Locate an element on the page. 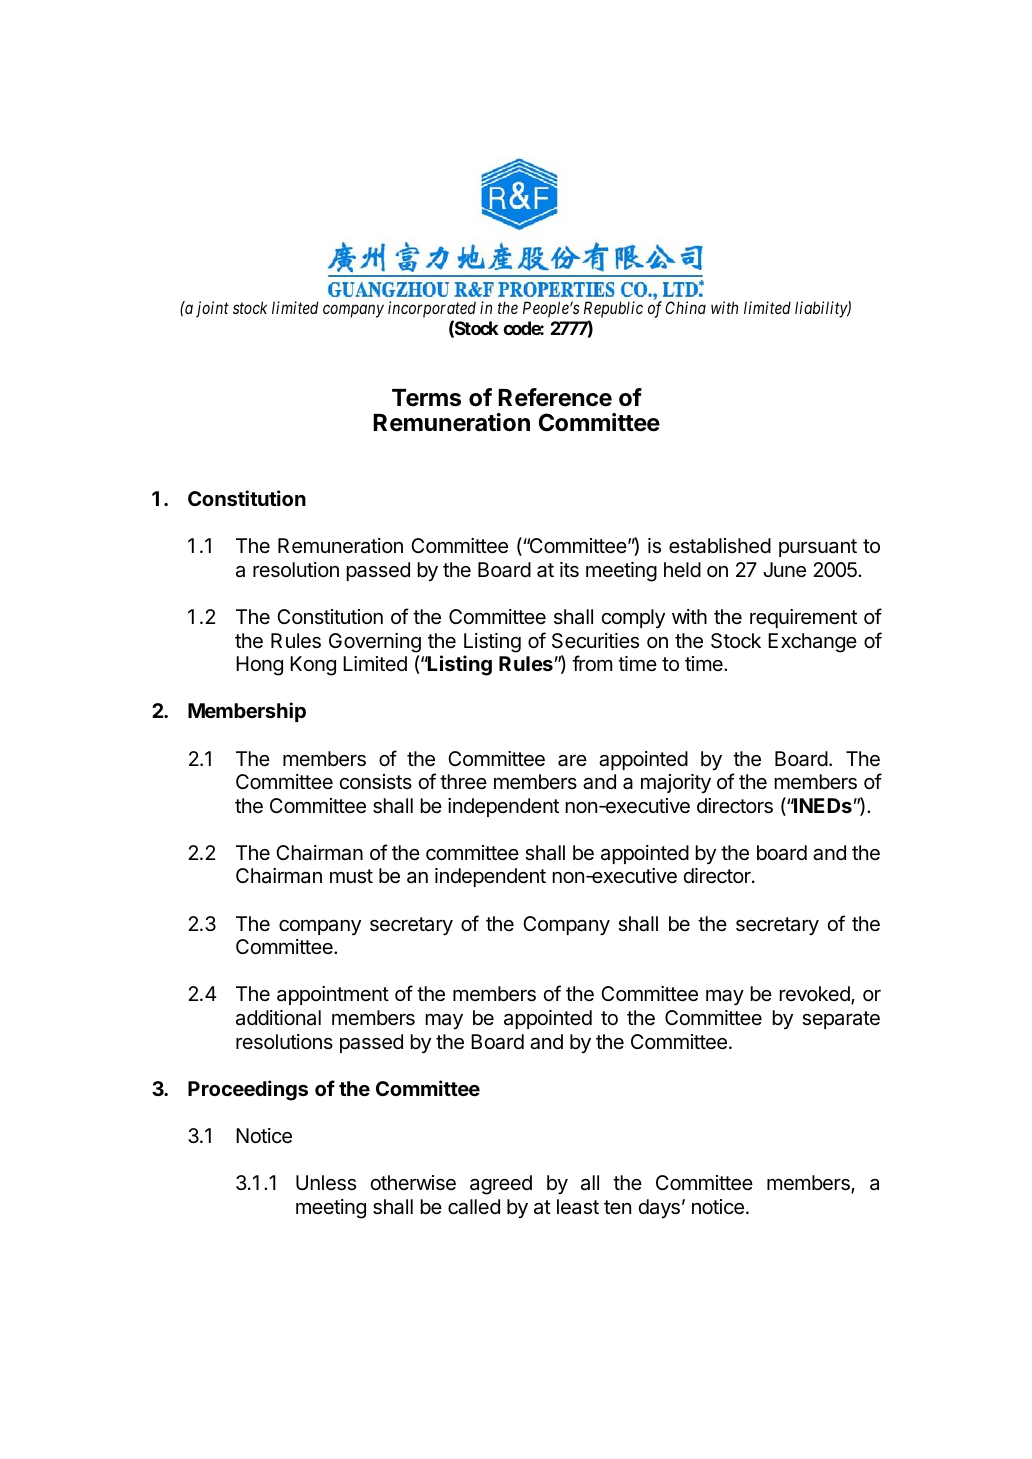  joint is located at coordinates (212, 309).
